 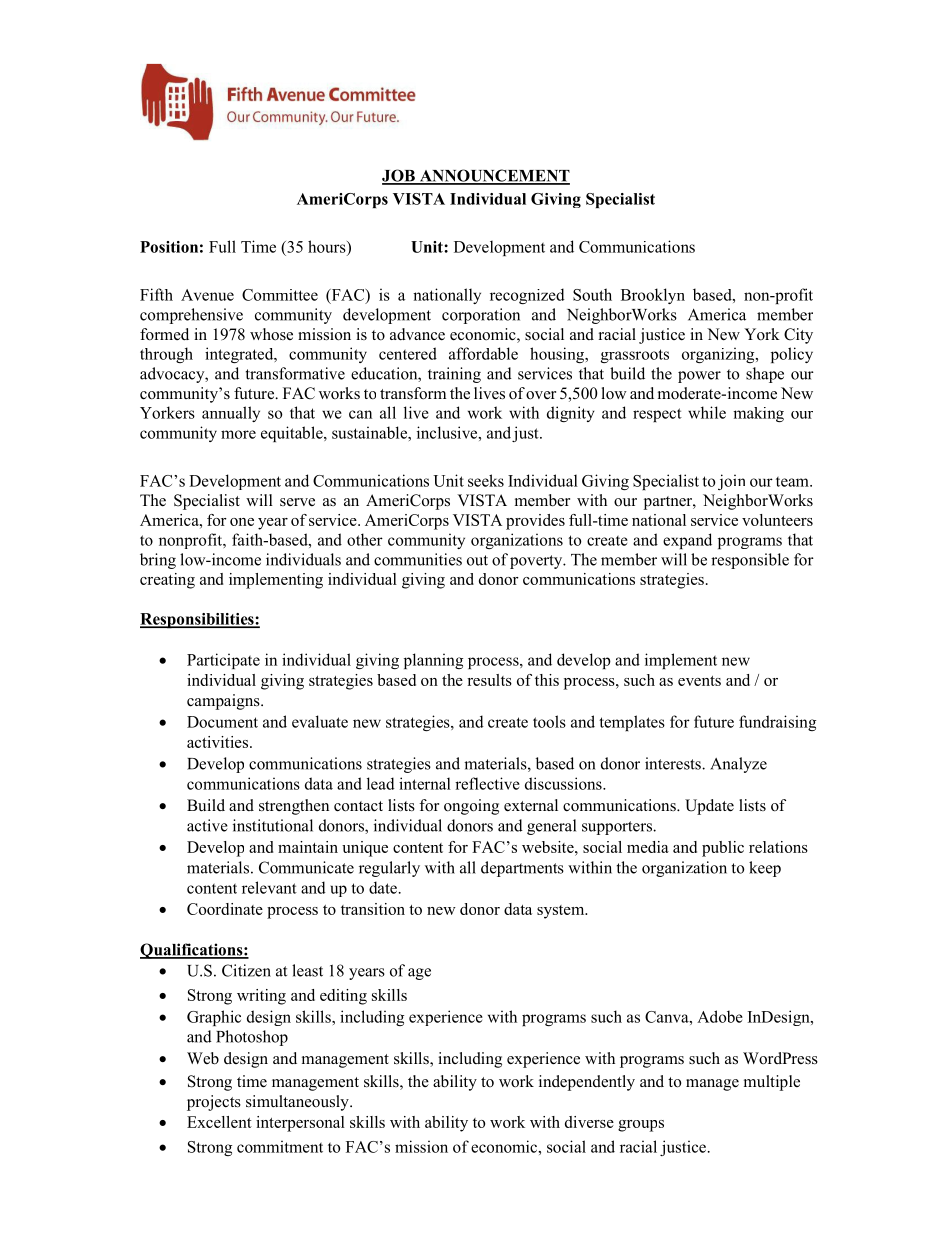 What do you see at coordinates (487, 783) in the document?
I see `reflective` at bounding box center [487, 783].
